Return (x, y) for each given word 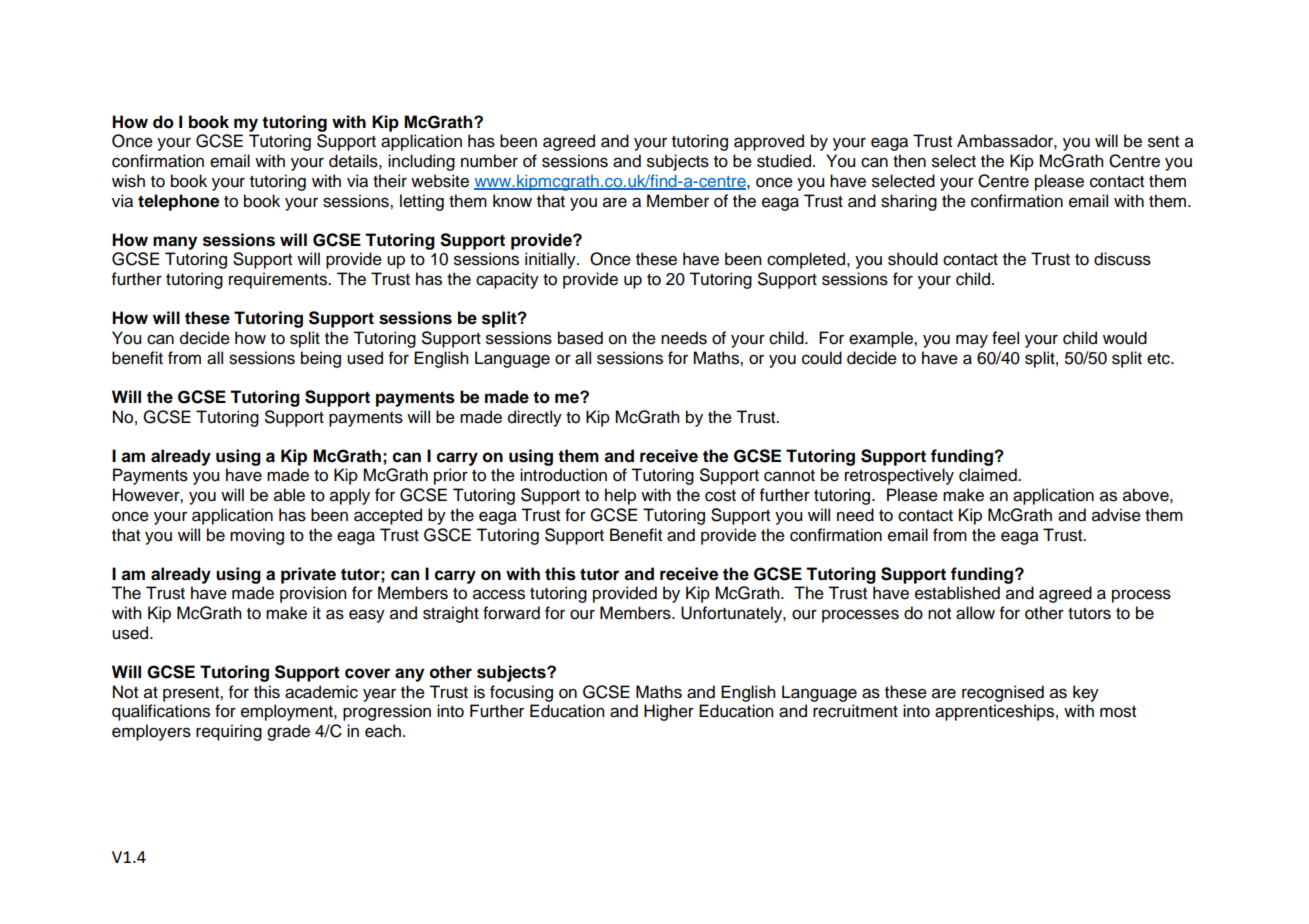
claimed (989, 475)
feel (1005, 338)
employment (288, 712)
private (308, 575)
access (499, 594)
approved (769, 142)
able (289, 495)
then (909, 161)
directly (535, 418)
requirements (279, 280)
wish (128, 181)
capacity (507, 280)
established (957, 593)
